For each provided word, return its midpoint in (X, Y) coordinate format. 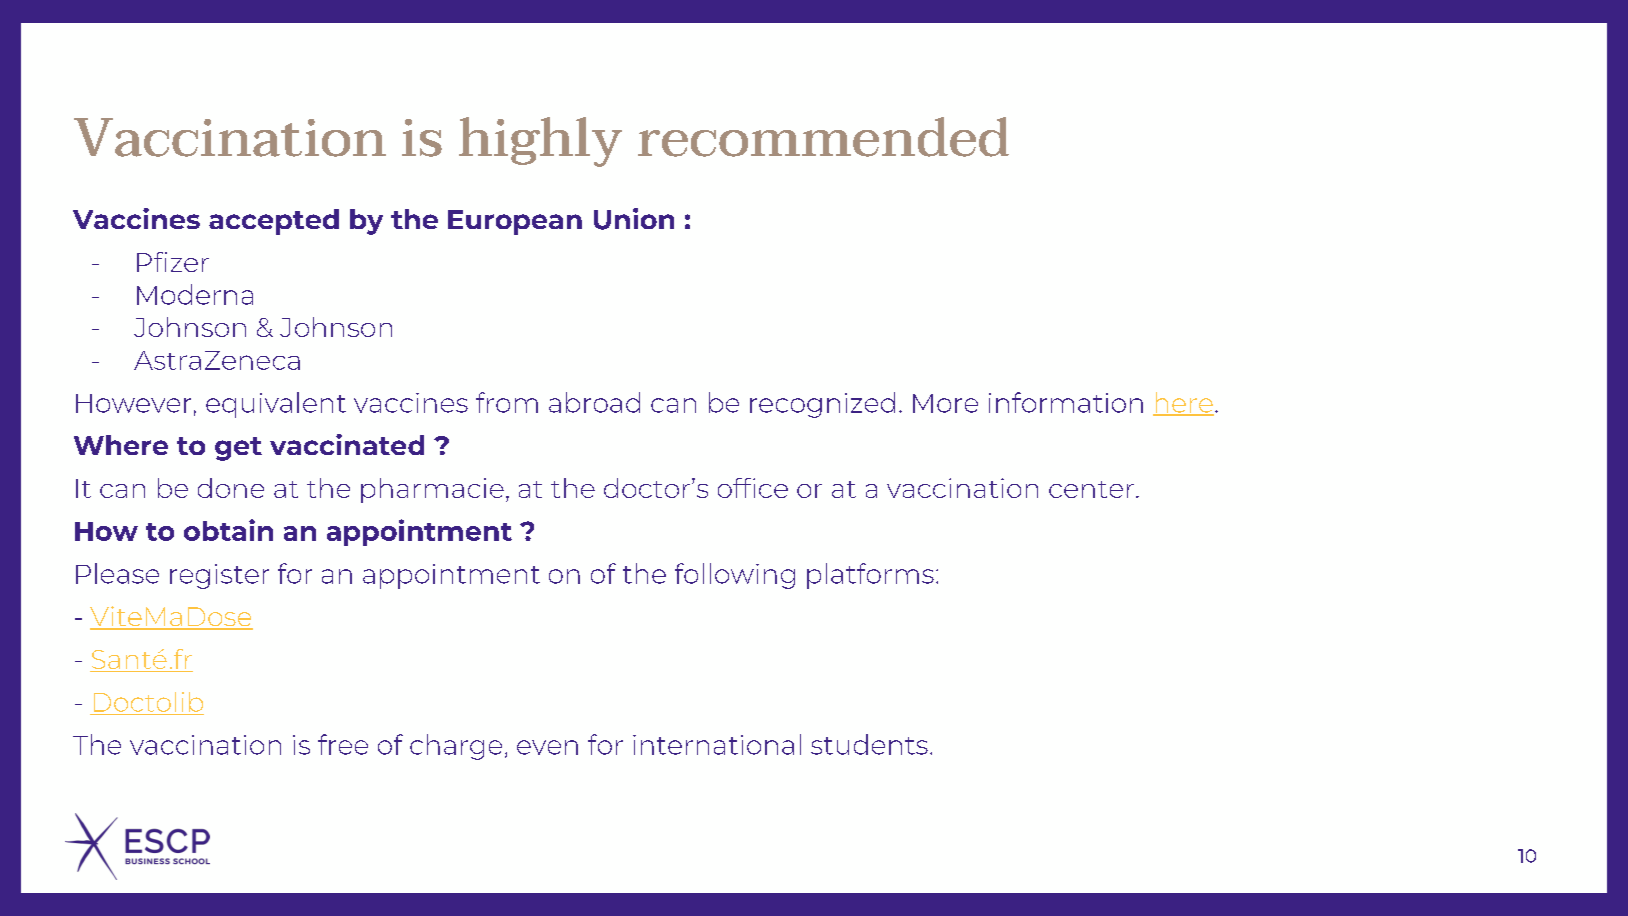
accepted (274, 222)
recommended (823, 137)
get (238, 449)
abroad (594, 402)
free (343, 744)
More (945, 403)
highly (540, 142)
